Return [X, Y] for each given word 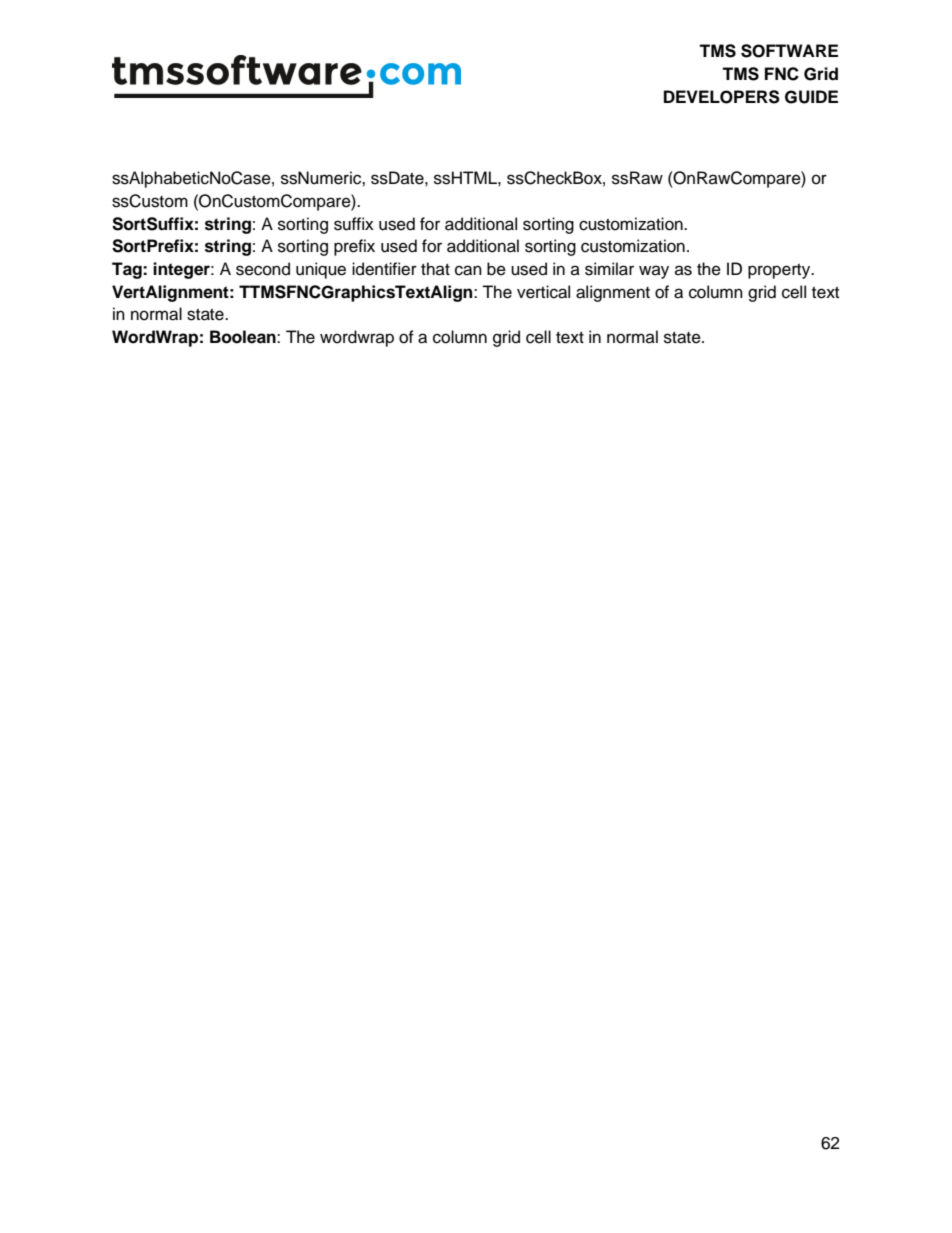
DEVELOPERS [722, 97]
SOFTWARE [789, 51]
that [435, 268]
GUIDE [811, 97]
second [263, 269]
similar [609, 269]
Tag [128, 270]
